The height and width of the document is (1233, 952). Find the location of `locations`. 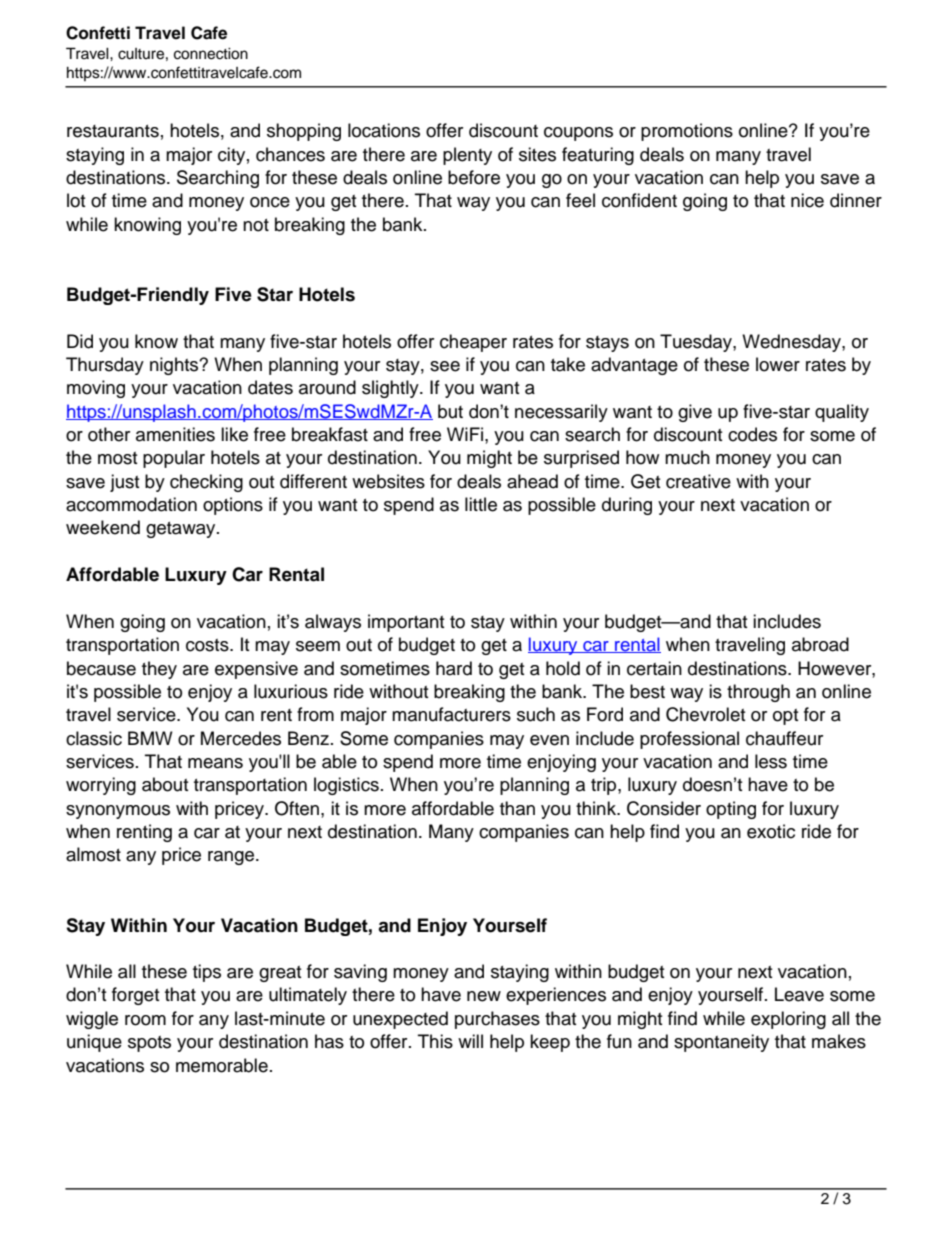

locations is located at coordinates (384, 130).
